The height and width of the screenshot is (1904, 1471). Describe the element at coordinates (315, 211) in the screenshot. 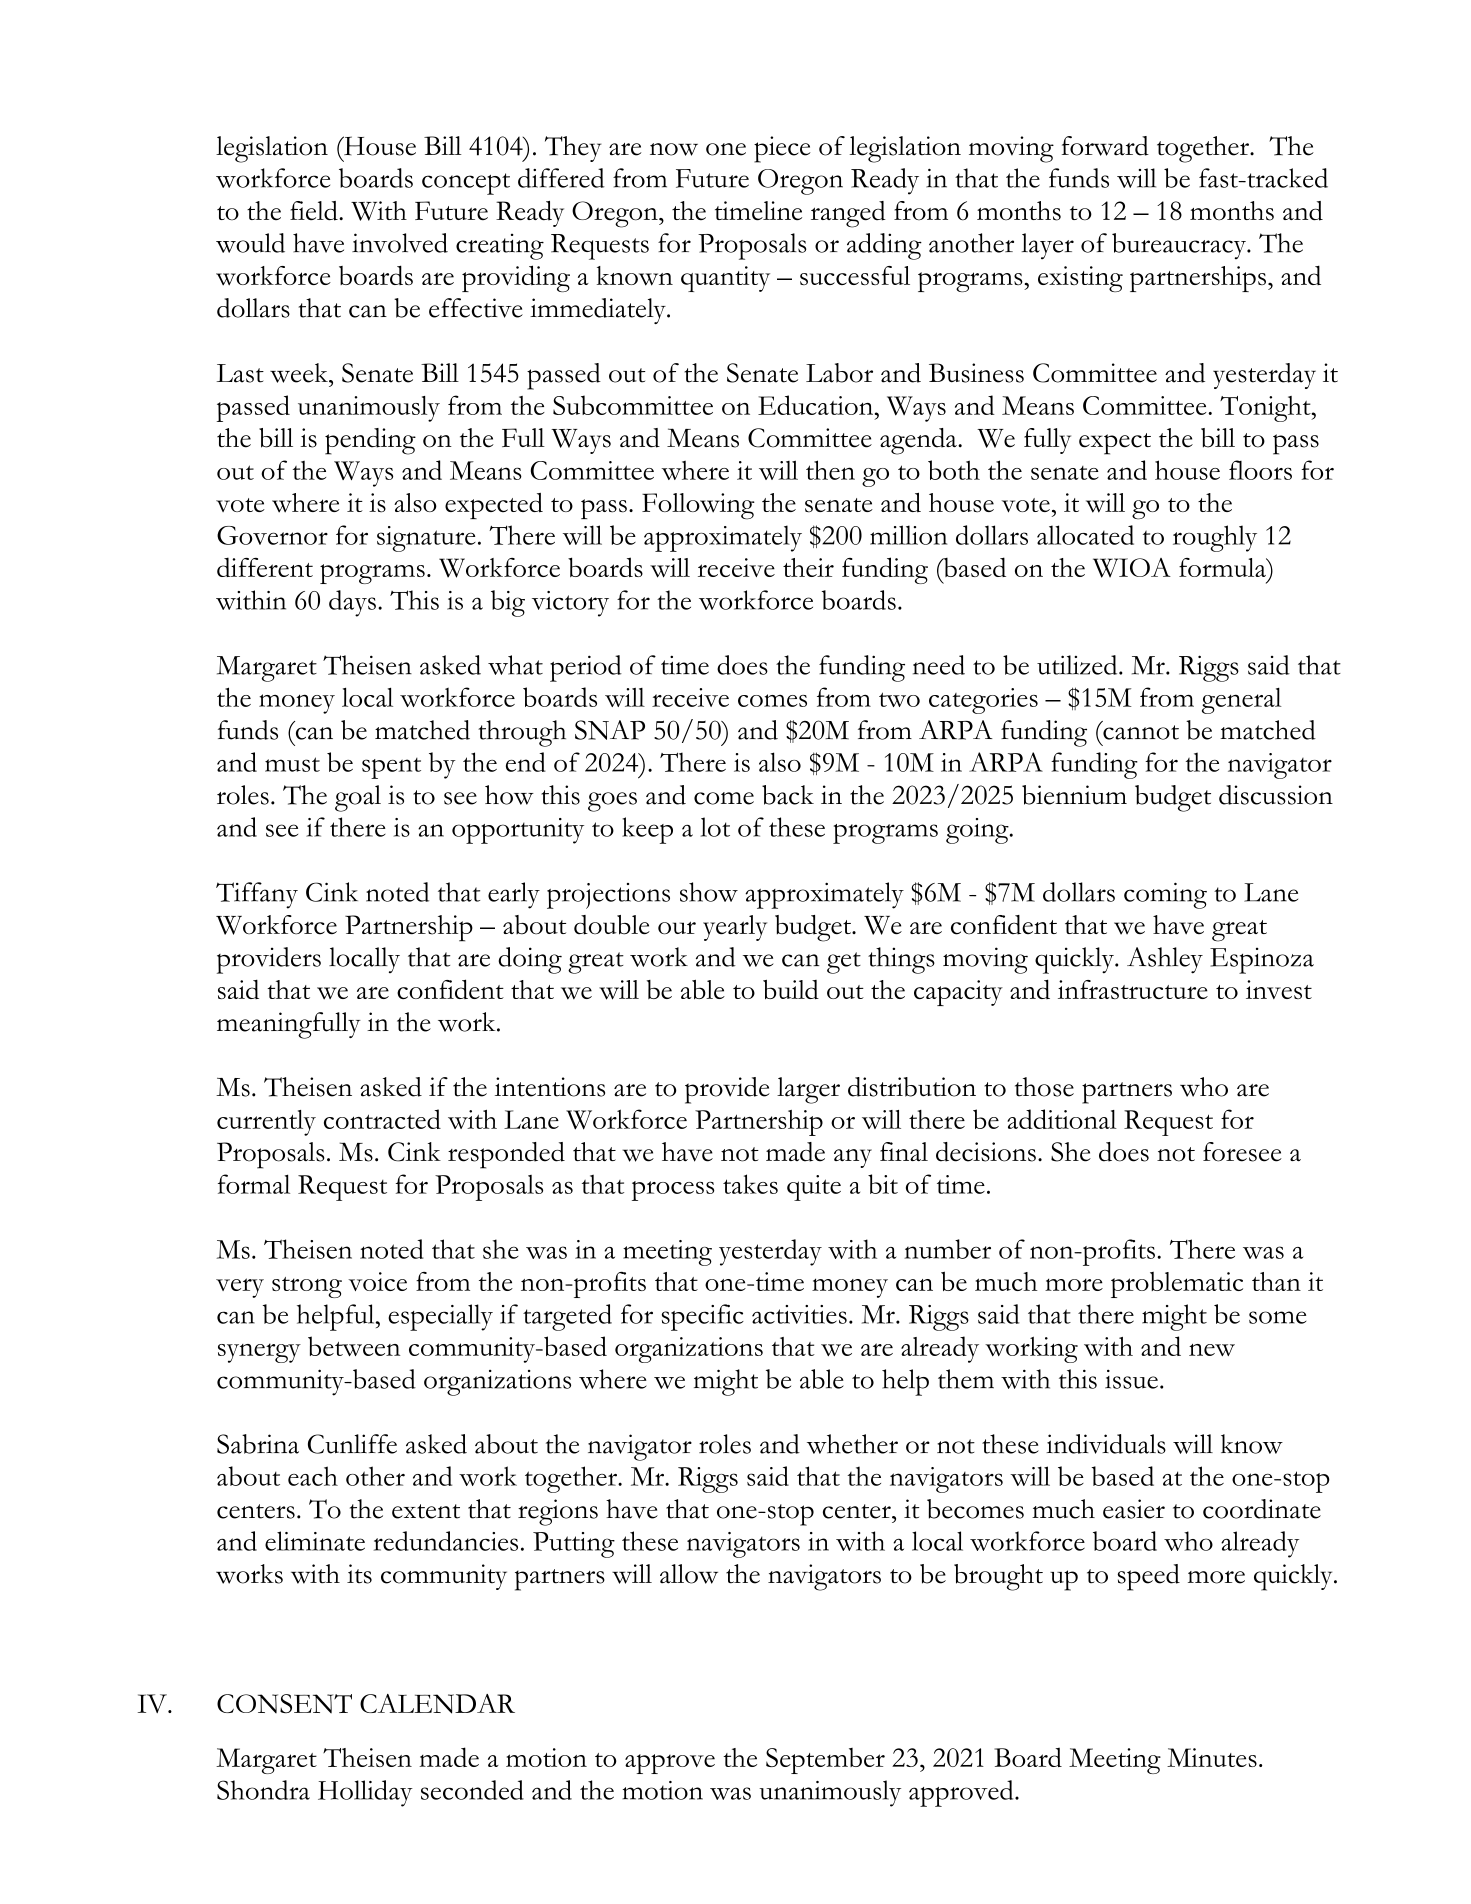

I see `field` at that location.
